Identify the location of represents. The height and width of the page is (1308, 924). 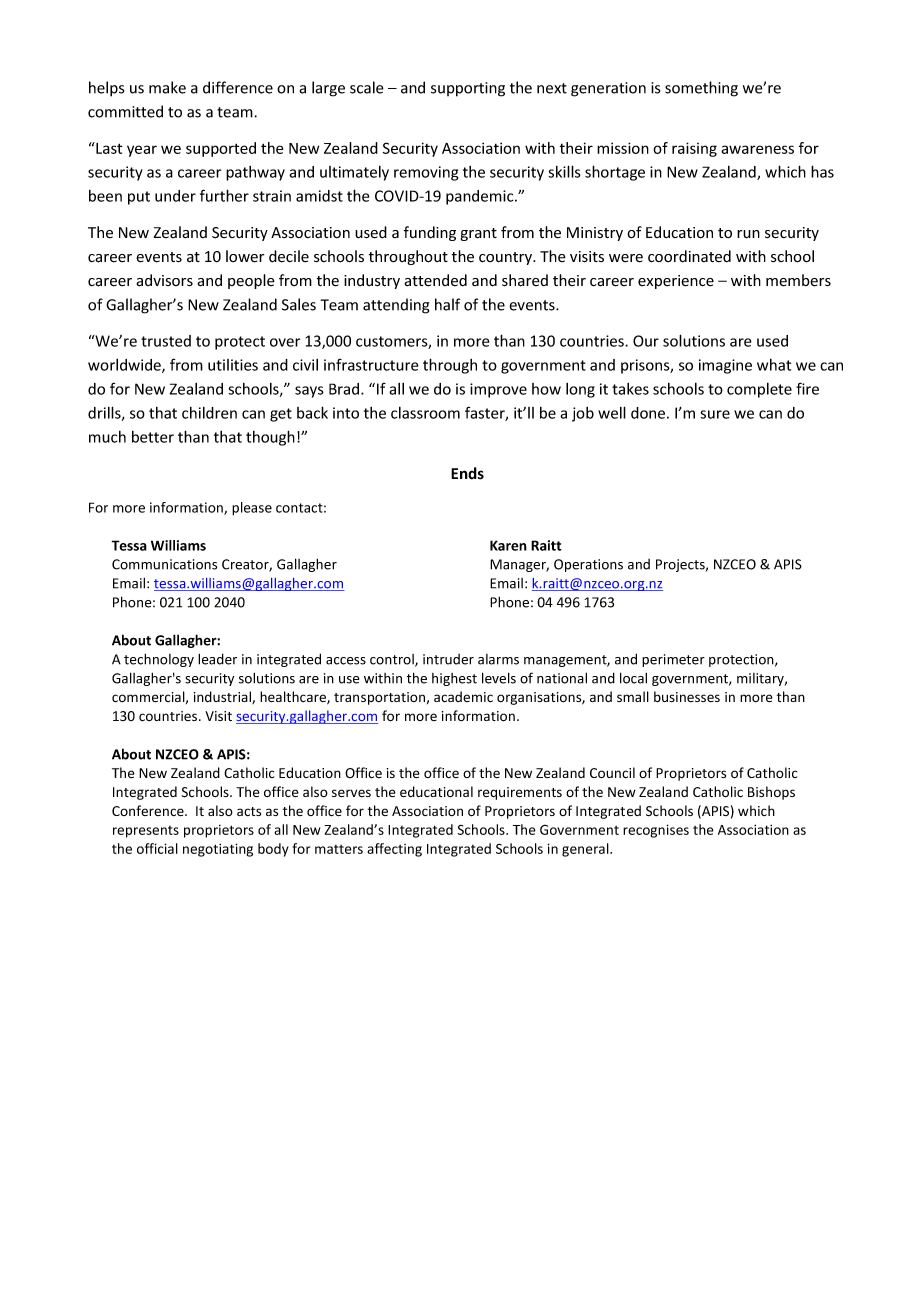
(146, 832).
